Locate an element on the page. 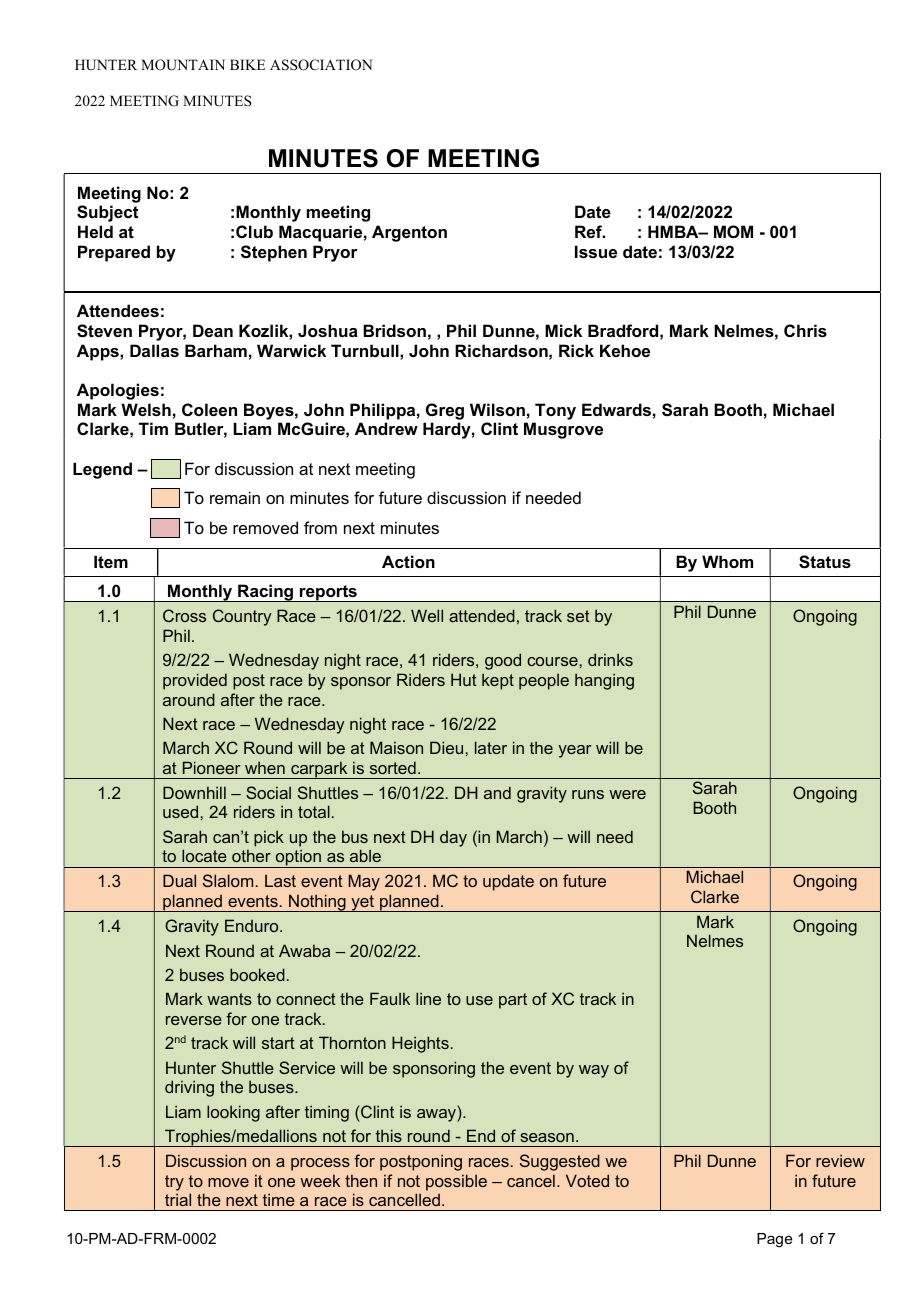 This image has height=1308, width=924. MOM is located at coordinates (733, 231).
